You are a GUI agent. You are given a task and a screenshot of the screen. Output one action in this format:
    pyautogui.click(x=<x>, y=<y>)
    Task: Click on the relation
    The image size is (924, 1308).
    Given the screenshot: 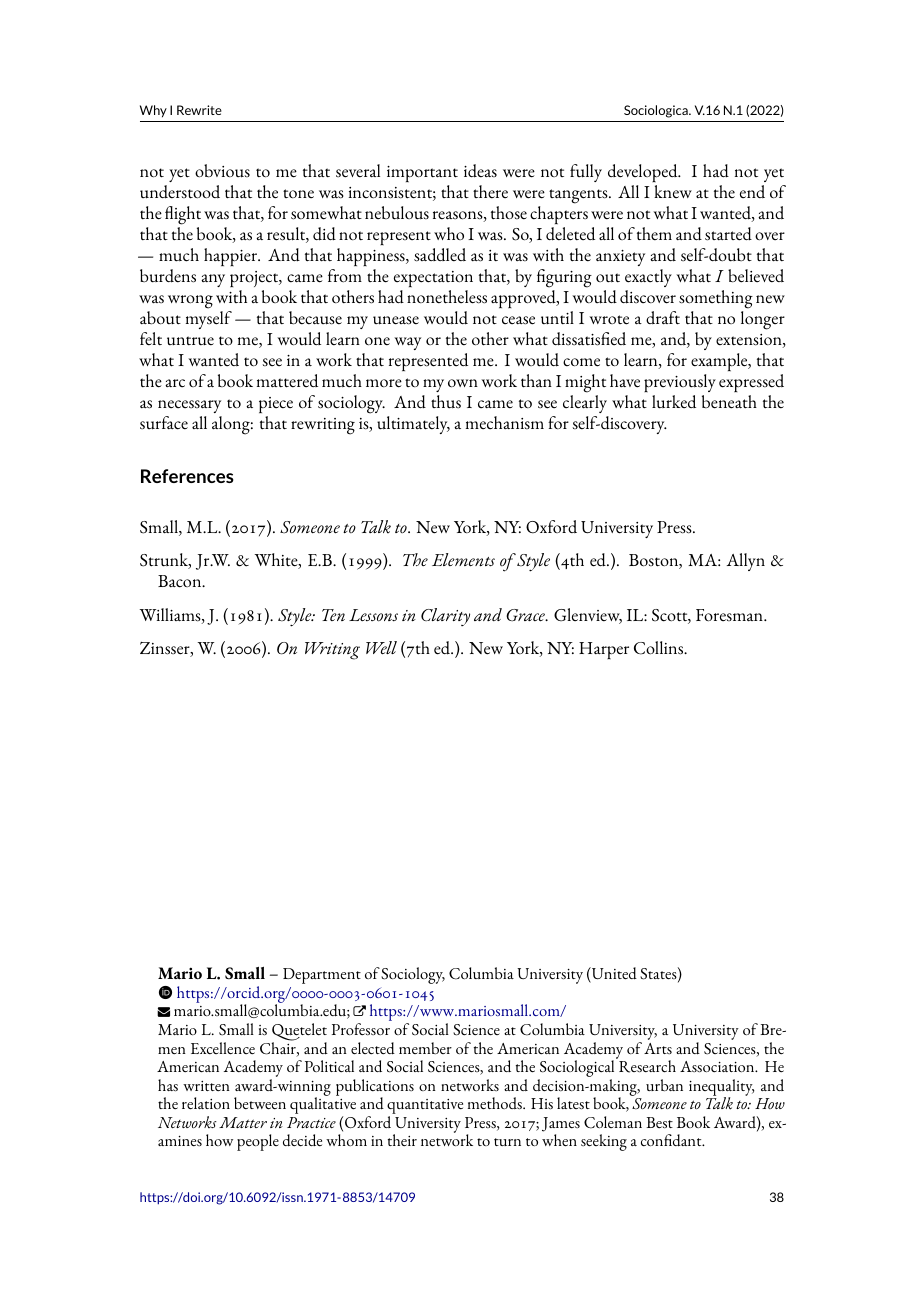 What is the action you would take?
    pyautogui.click(x=206, y=1103)
